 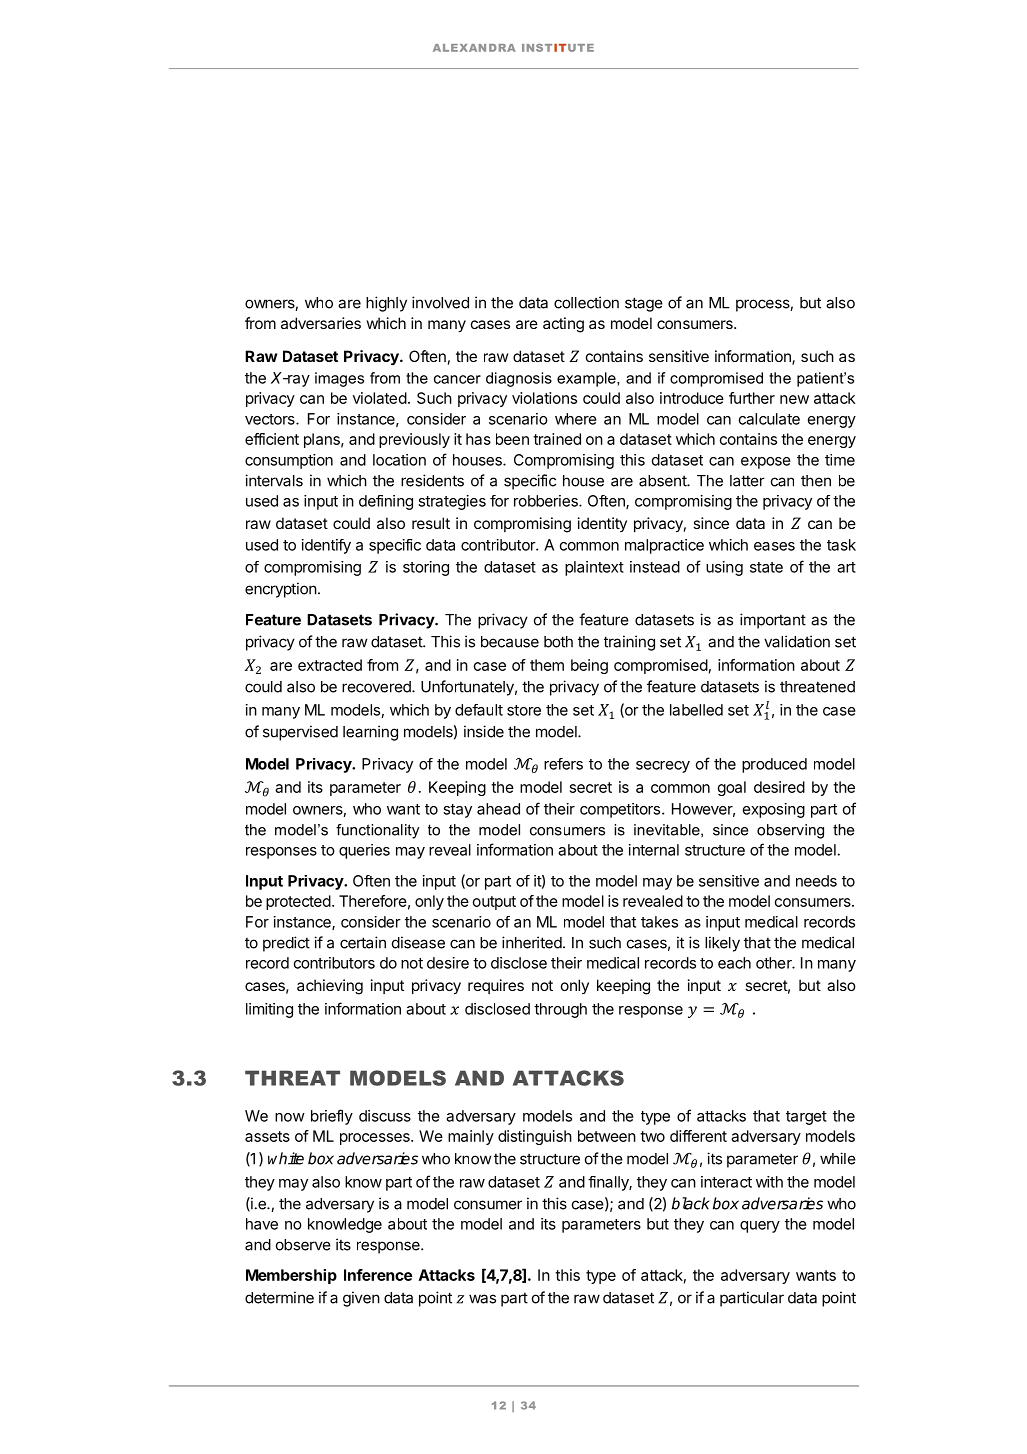 What do you see at coordinates (644, 304) in the page?
I see `stage` at bounding box center [644, 304].
